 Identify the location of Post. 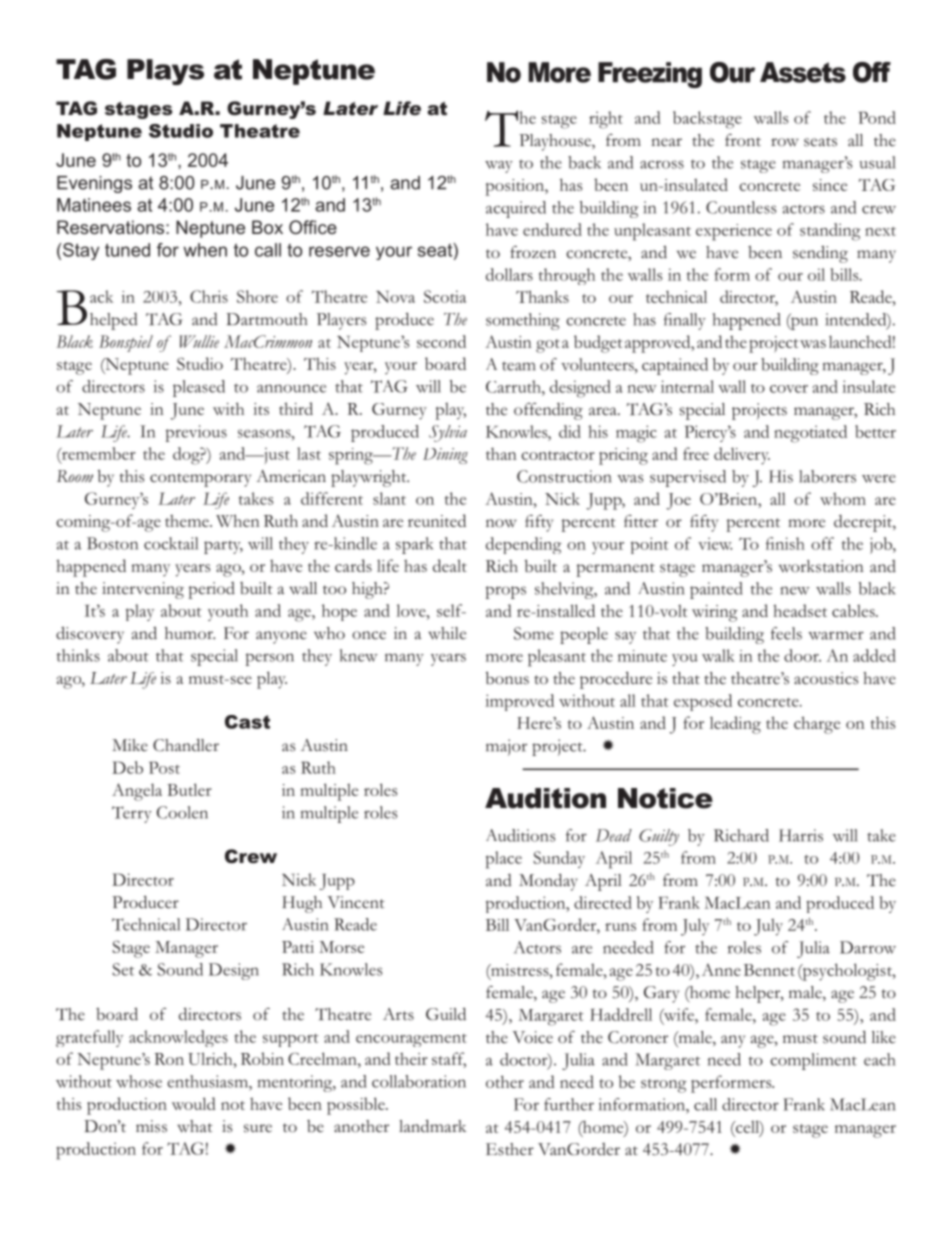
(164, 767).
